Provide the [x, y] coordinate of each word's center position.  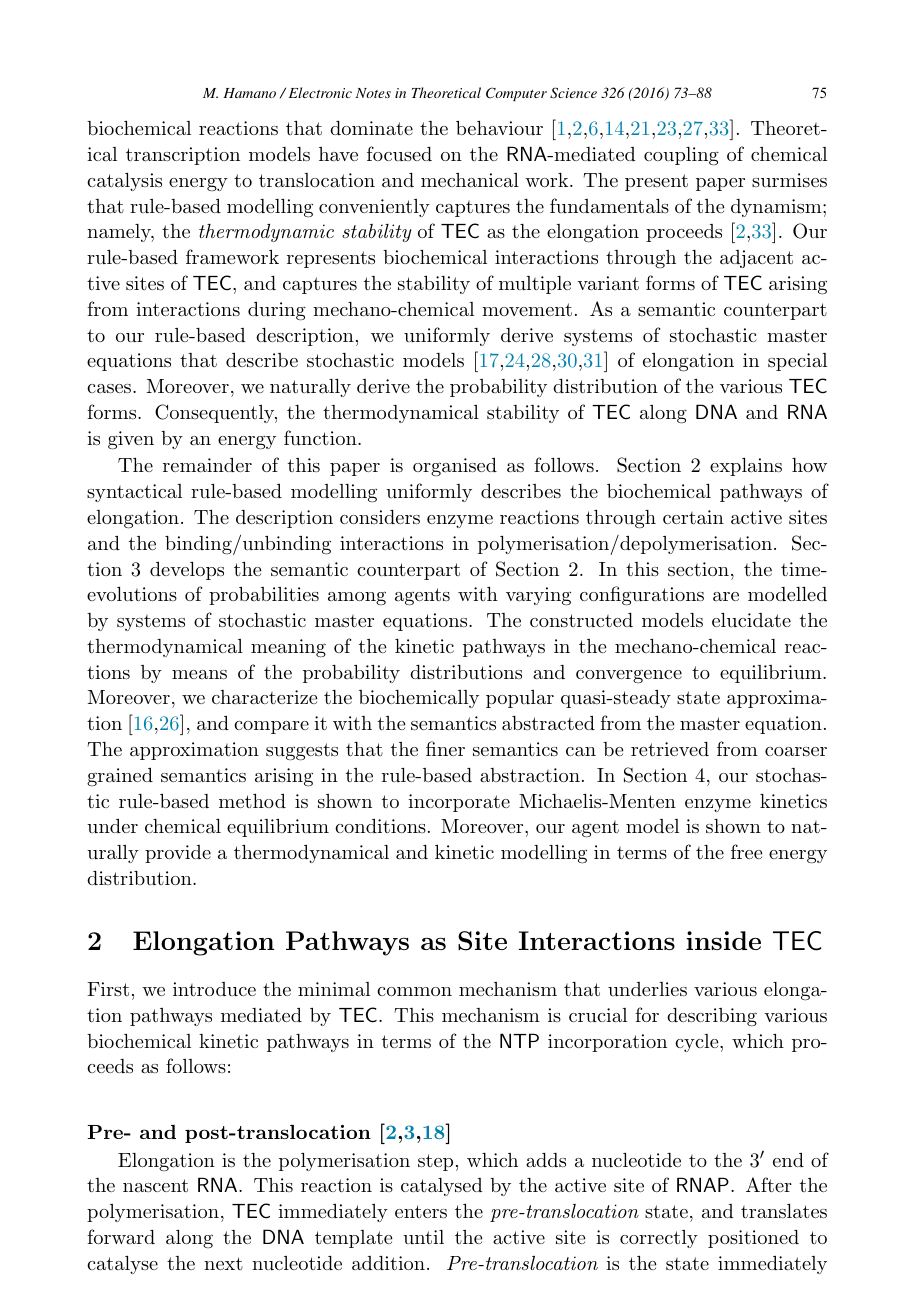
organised [455, 467]
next [223, 1263]
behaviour [499, 128]
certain [693, 517]
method [252, 801]
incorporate [459, 803]
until [423, 1237]
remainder [207, 465]
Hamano [249, 93]
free [747, 851]
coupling [681, 156]
